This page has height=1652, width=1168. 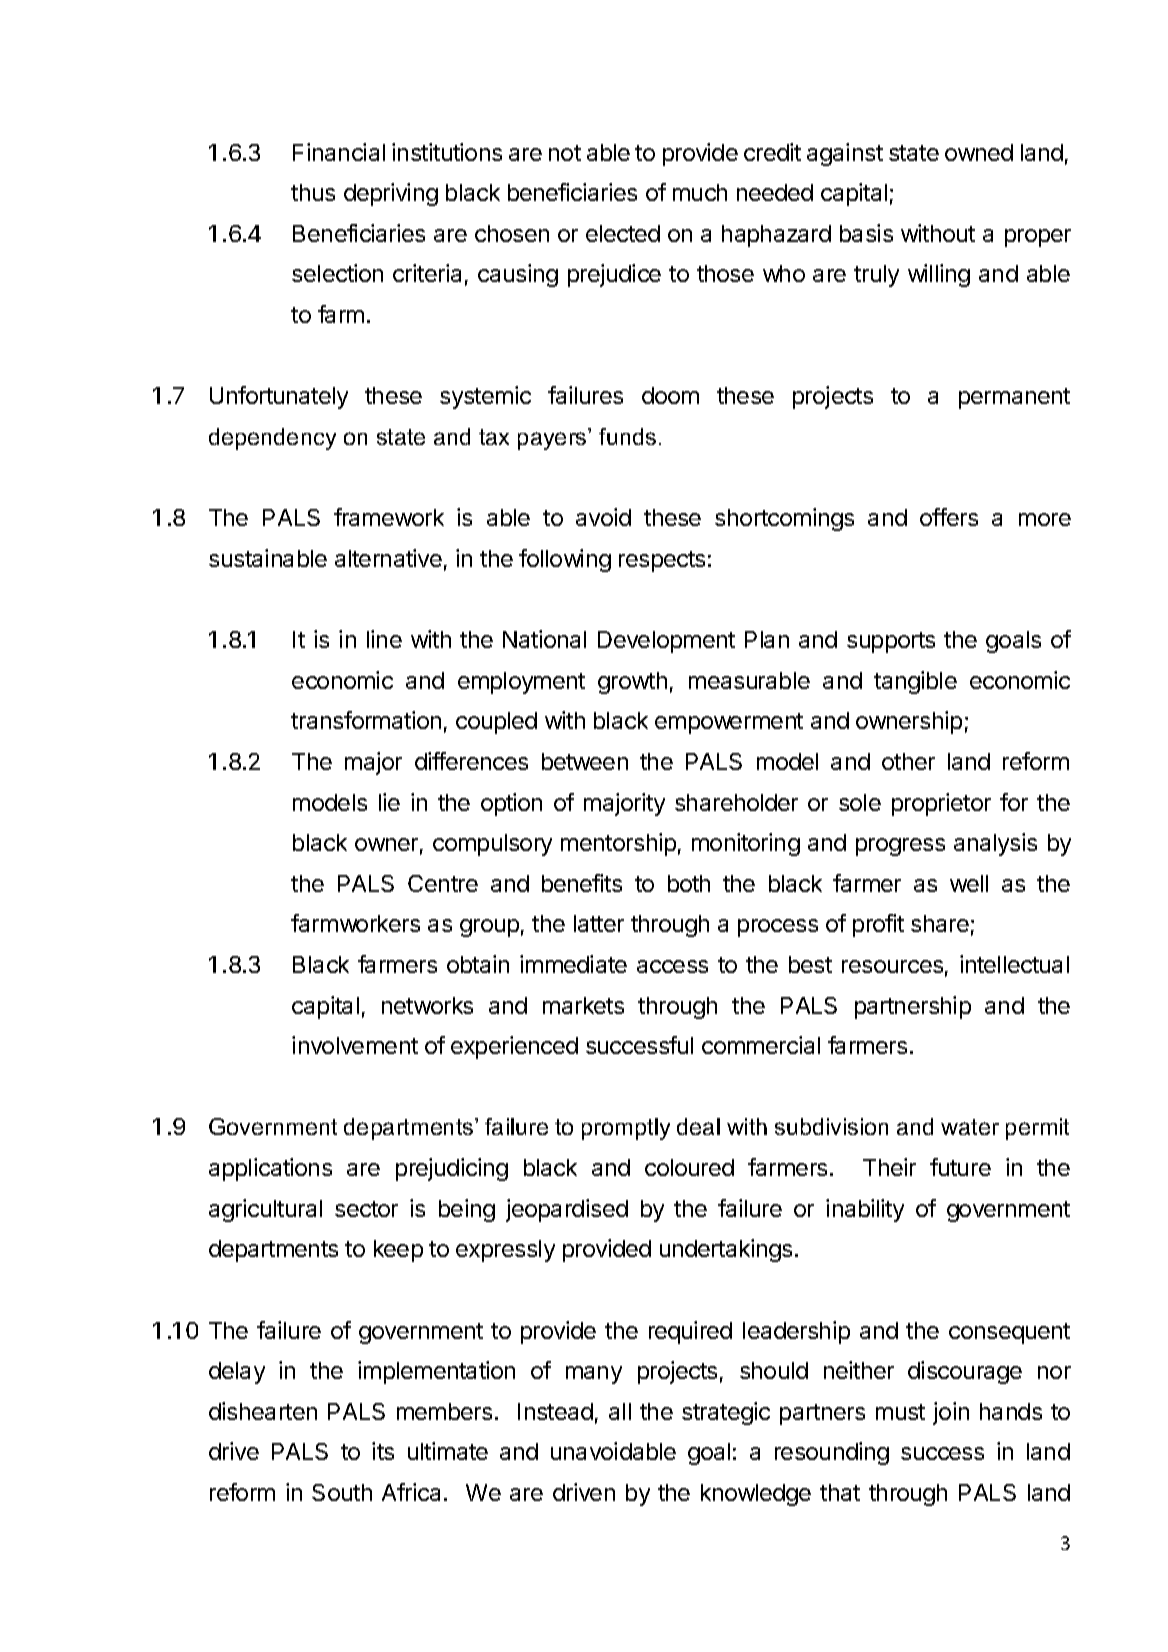 I want to click on mentorship, so click(x=618, y=844).
